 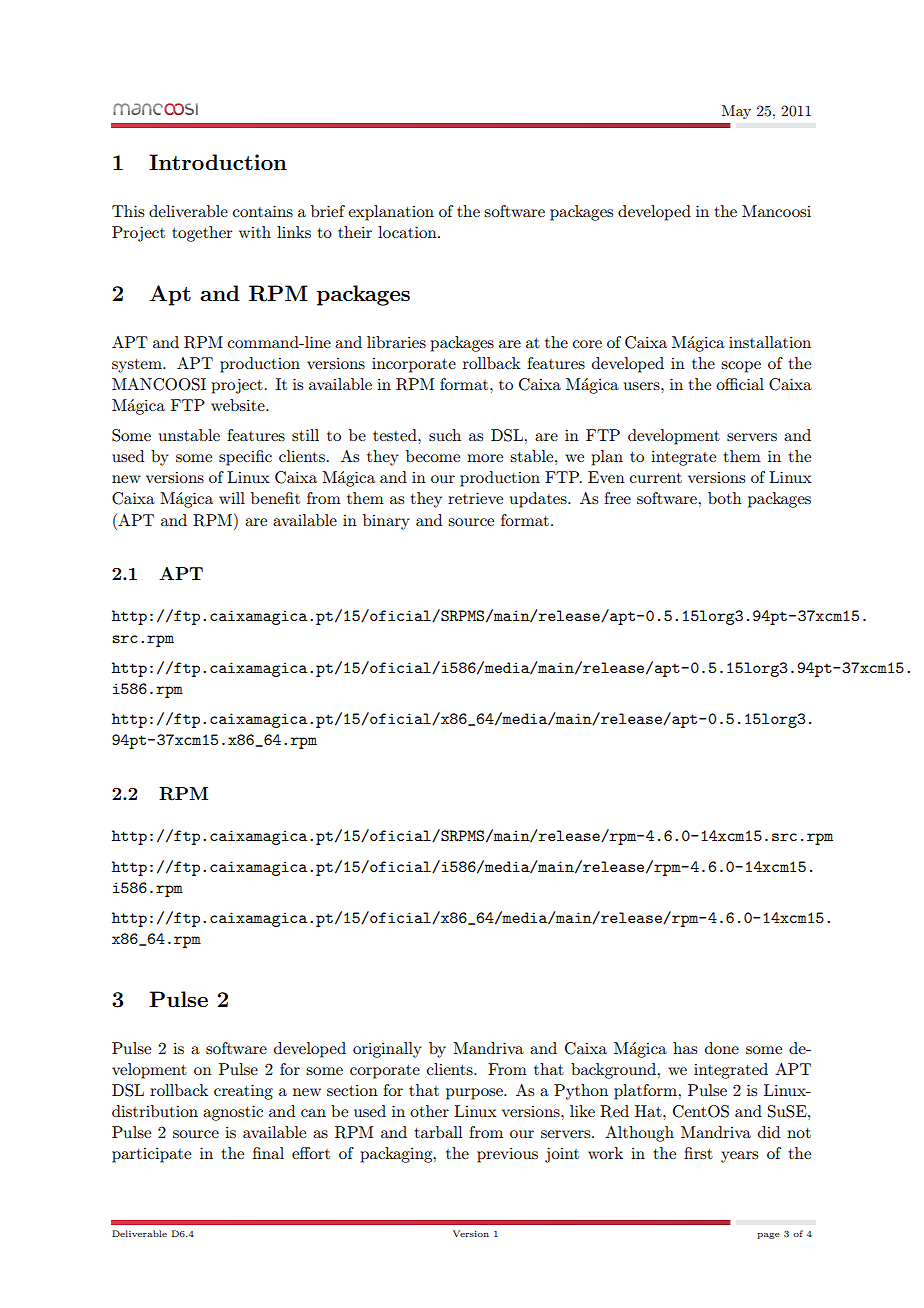 I want to click on retrieve, so click(x=475, y=498).
